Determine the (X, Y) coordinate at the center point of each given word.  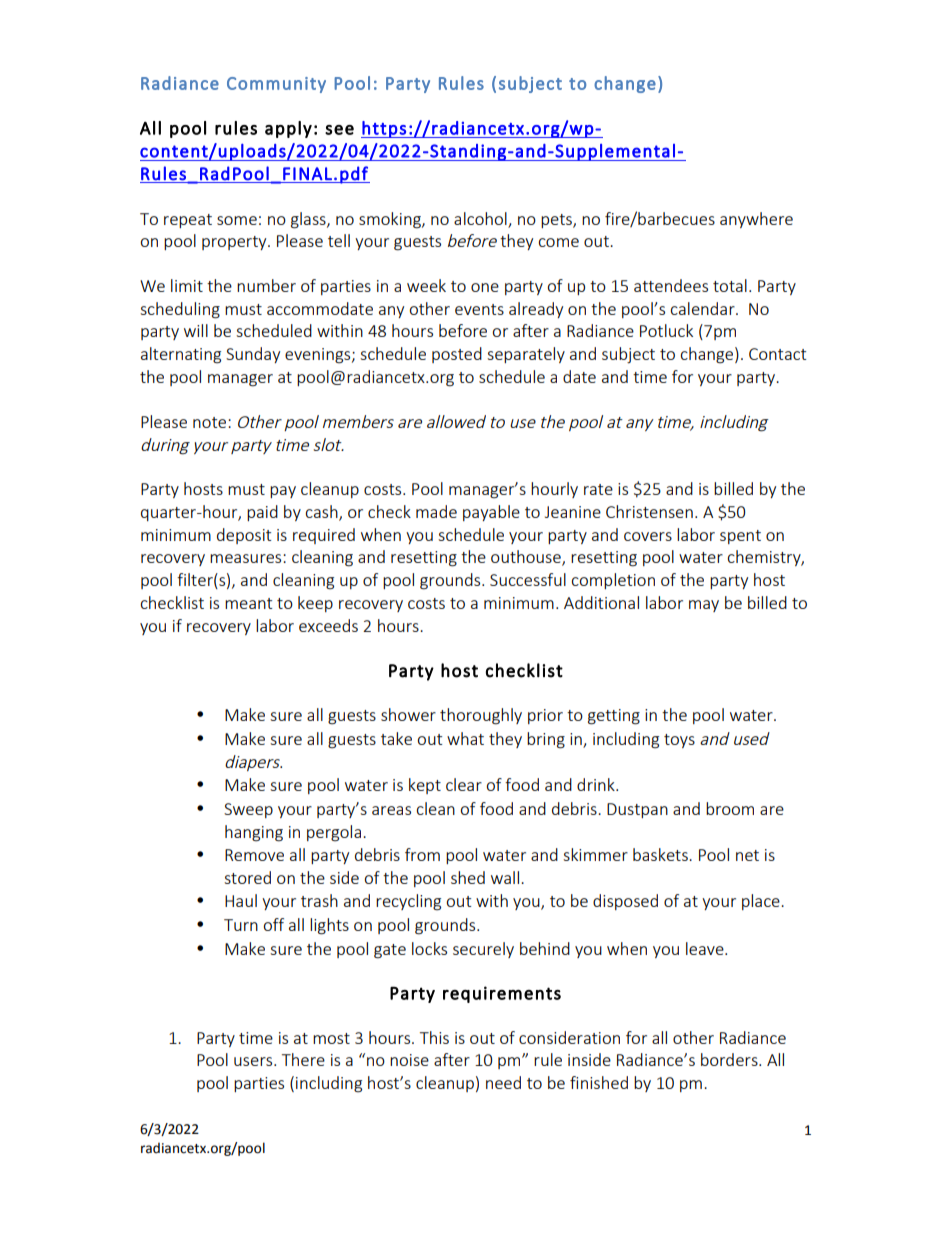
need (503, 1082)
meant (248, 603)
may (704, 606)
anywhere (756, 220)
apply (288, 129)
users (254, 1061)
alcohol (480, 218)
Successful (528, 579)
